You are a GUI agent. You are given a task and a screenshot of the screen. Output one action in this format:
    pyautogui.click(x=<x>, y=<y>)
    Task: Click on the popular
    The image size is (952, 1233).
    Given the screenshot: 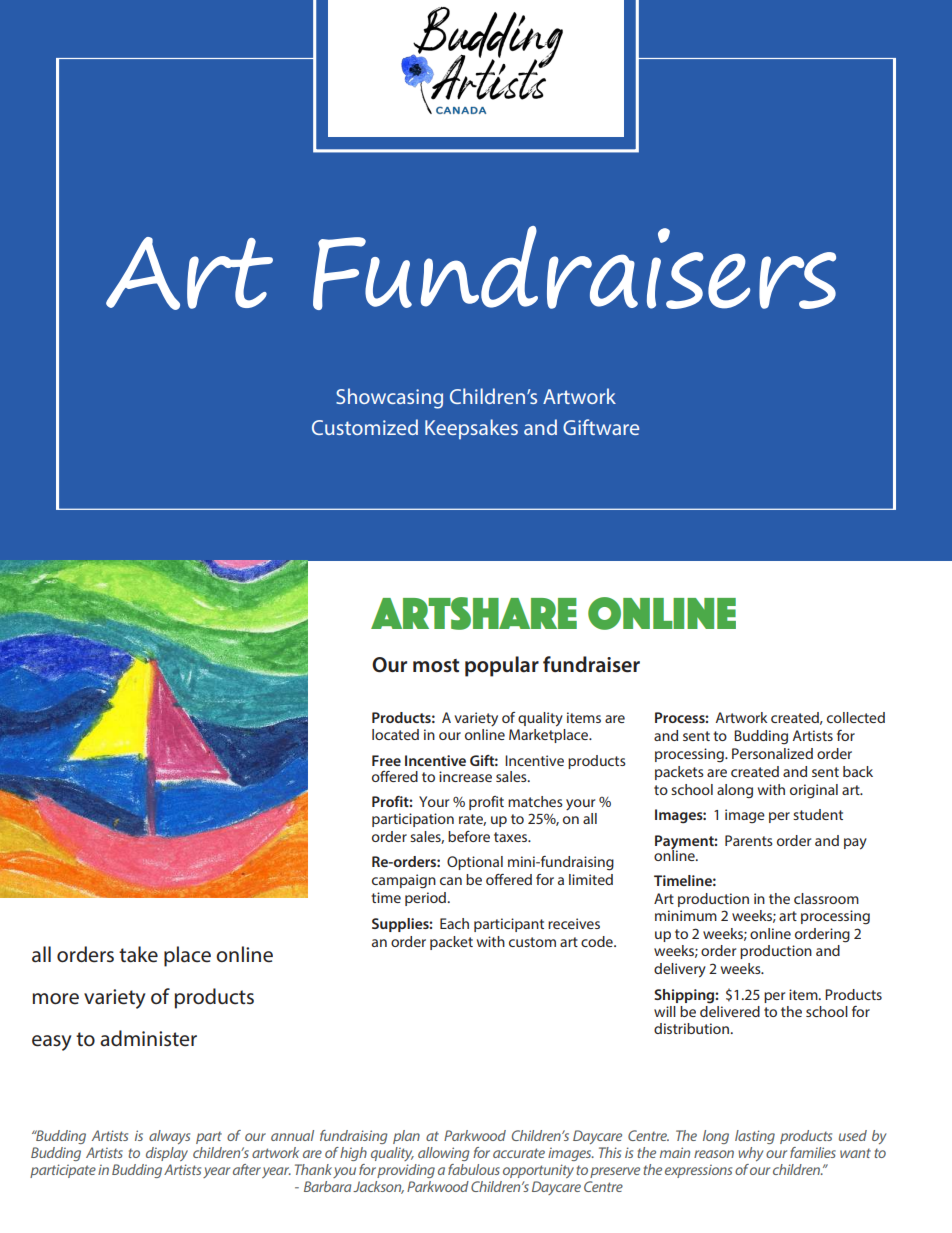 What is the action you would take?
    pyautogui.click(x=502, y=666)
